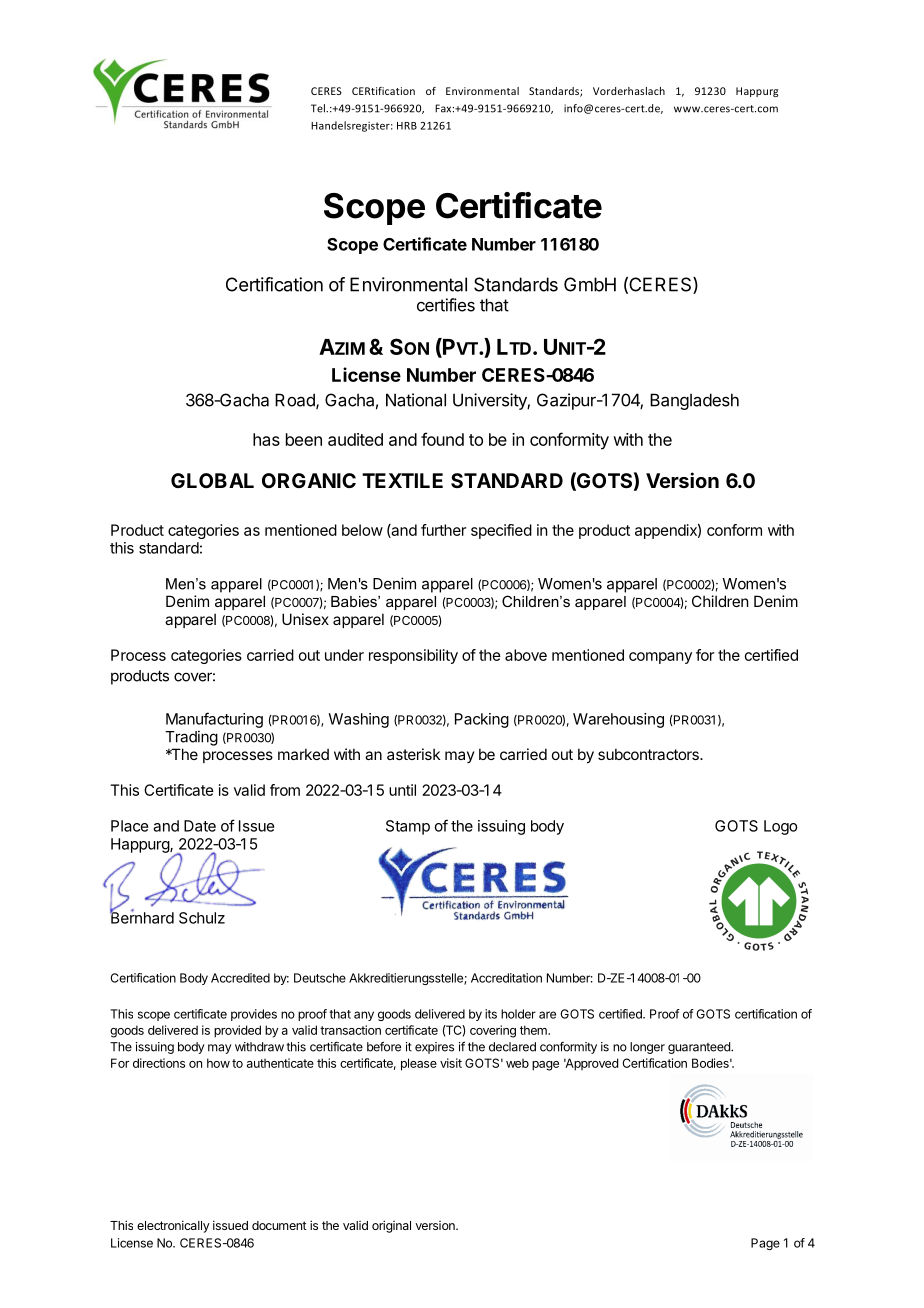 The height and width of the screenshot is (1308, 924). What do you see at coordinates (694, 401) in the screenshot?
I see `Bangladesh` at bounding box center [694, 401].
